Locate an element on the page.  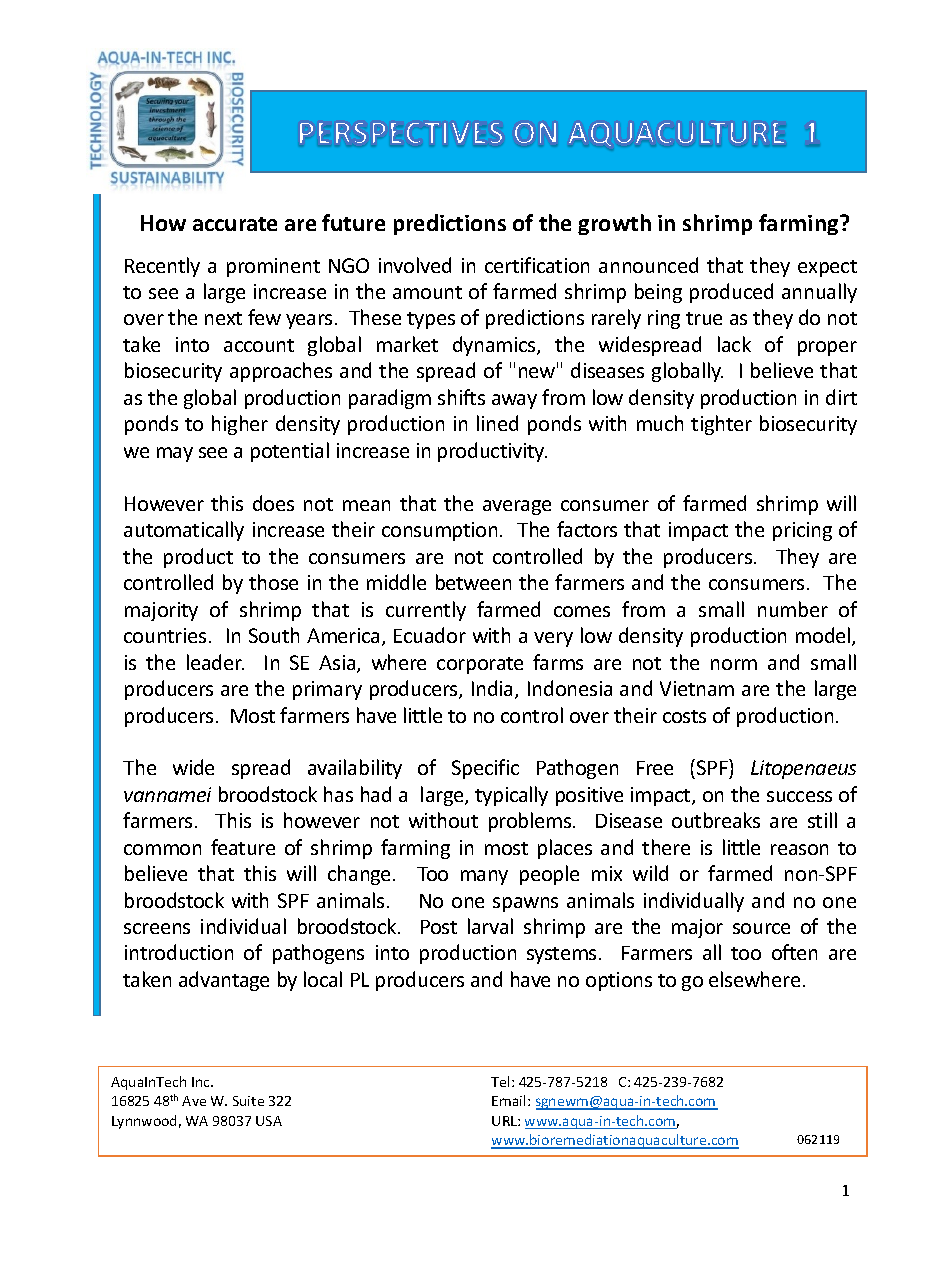
average is located at coordinates (517, 507).
